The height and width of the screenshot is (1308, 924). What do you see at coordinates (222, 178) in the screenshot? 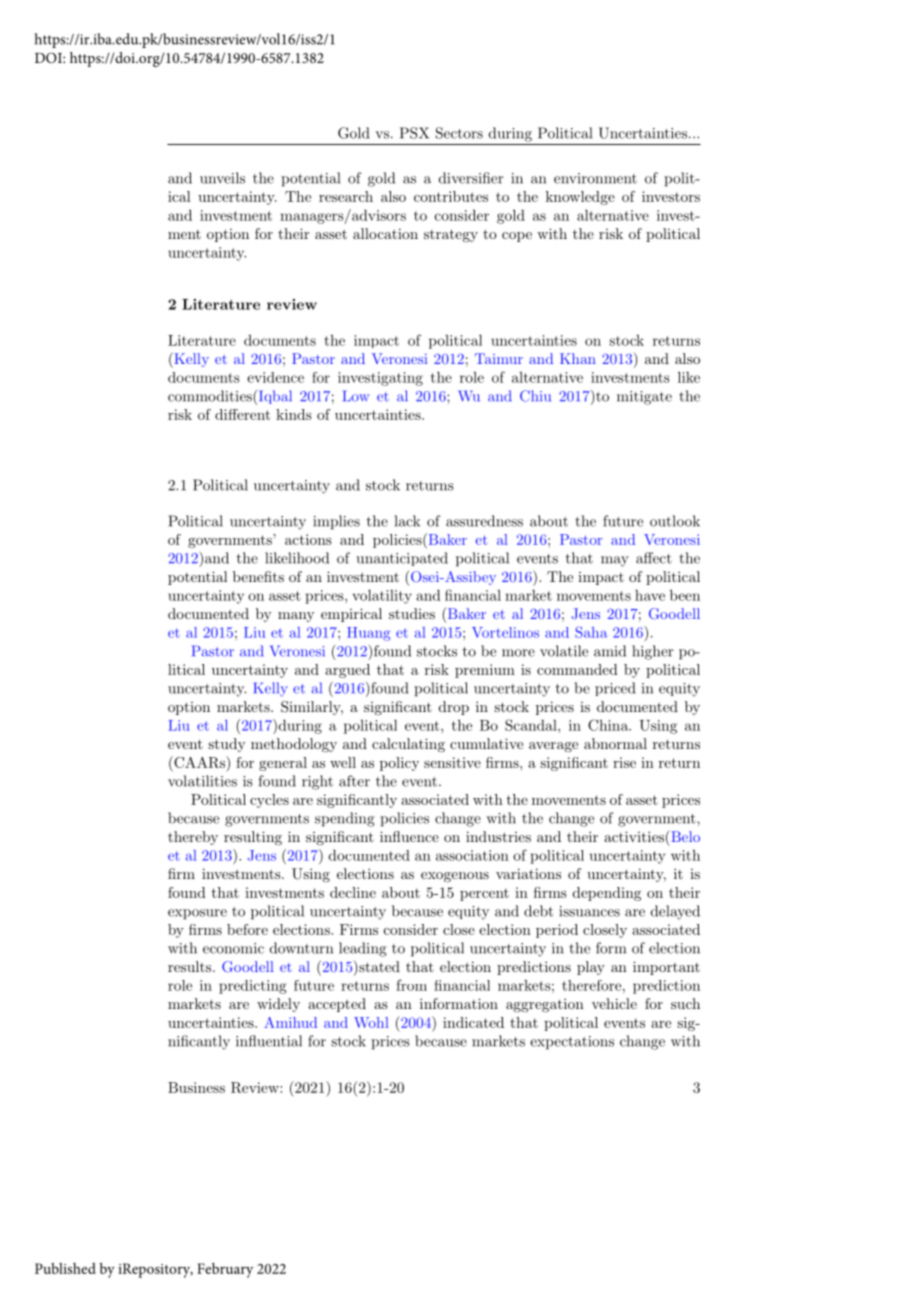
I see `unveils` at bounding box center [222, 178].
